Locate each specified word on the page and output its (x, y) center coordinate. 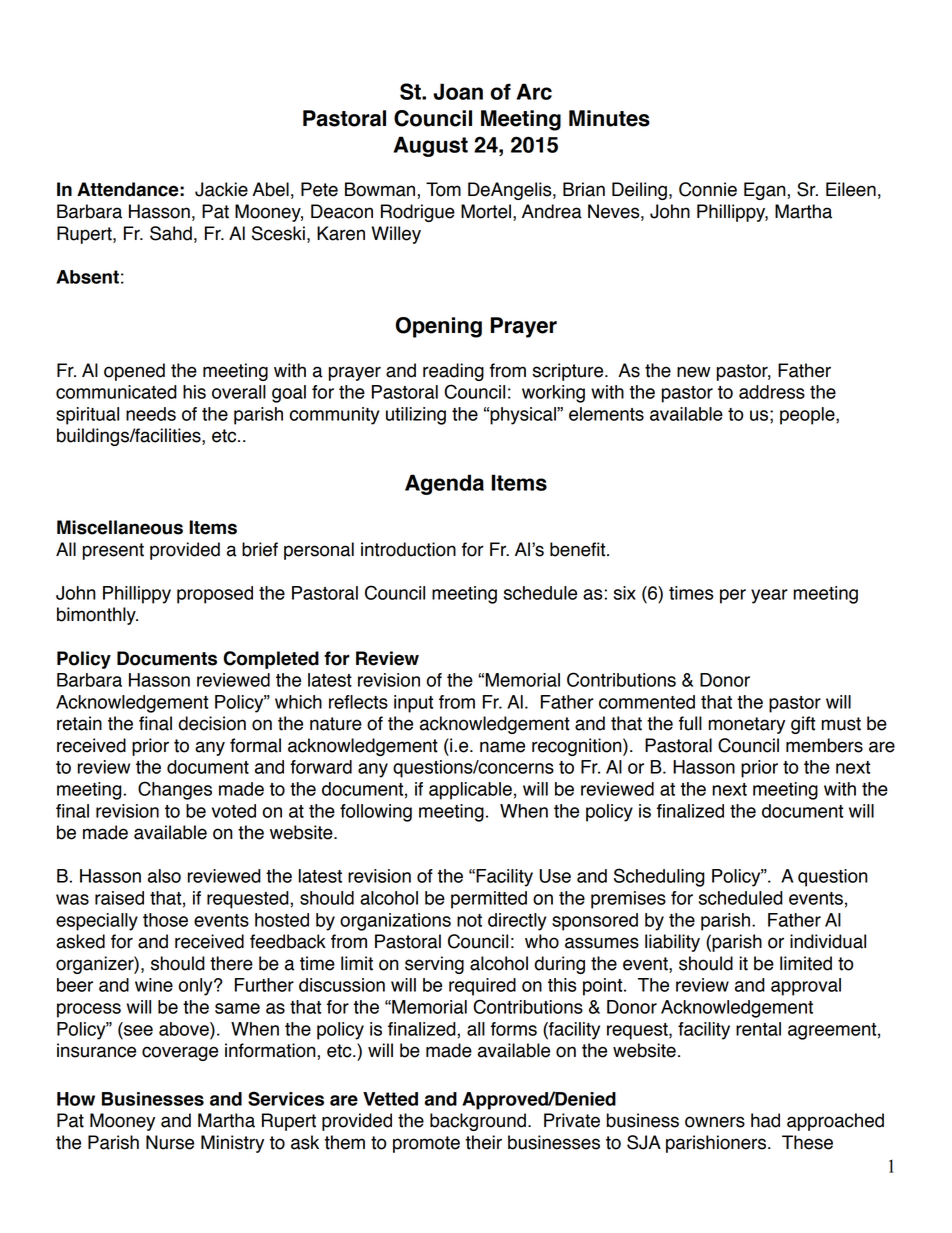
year (769, 596)
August (430, 146)
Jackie (221, 189)
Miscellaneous (120, 527)
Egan (765, 191)
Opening (439, 327)
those (165, 920)
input (413, 704)
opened (134, 372)
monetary (746, 725)
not (469, 920)
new (693, 372)
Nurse (170, 1142)
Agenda (444, 484)
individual (828, 941)
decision (212, 723)
